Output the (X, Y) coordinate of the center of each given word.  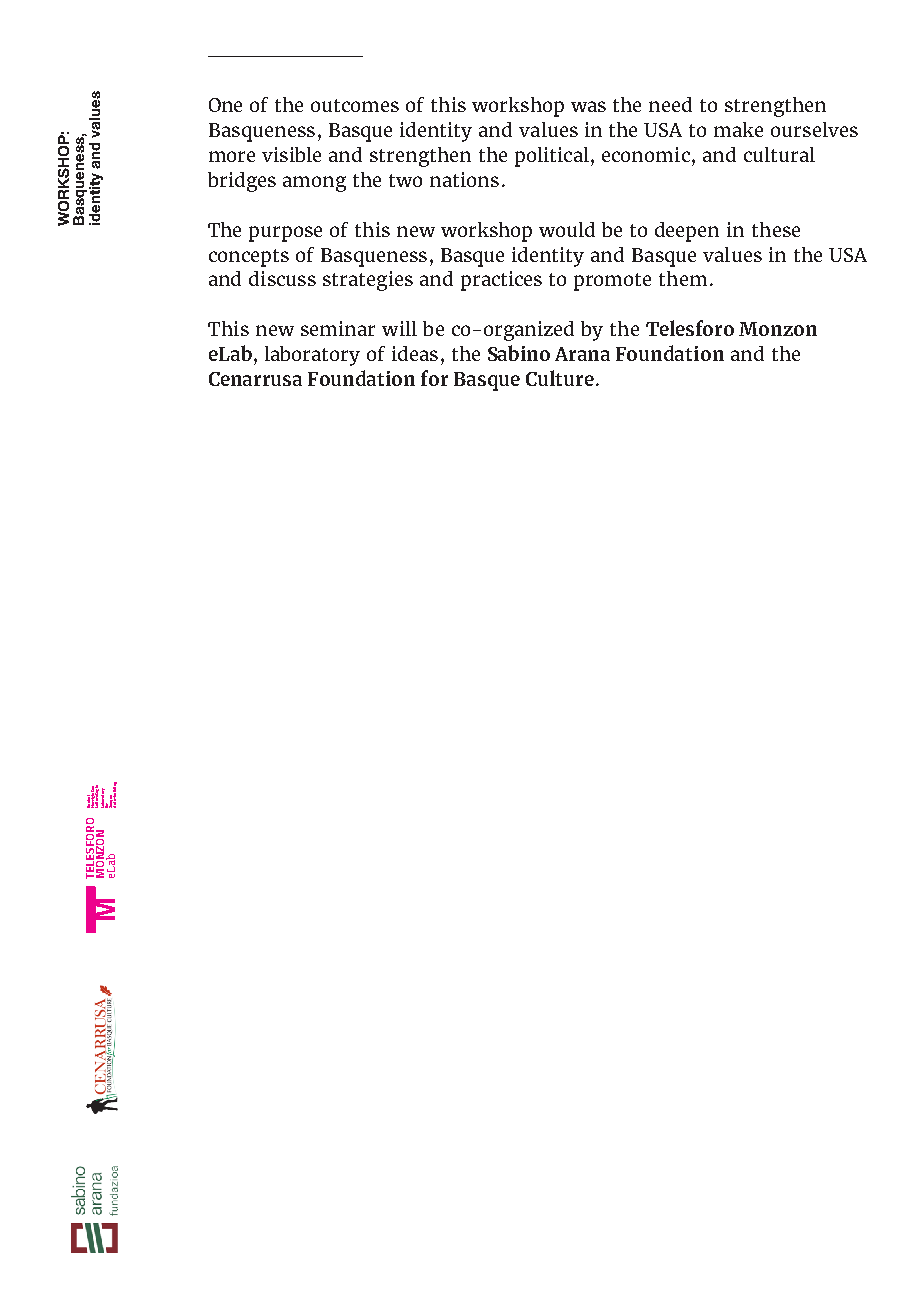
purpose (285, 234)
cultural (779, 154)
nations (464, 179)
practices (501, 281)
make (738, 129)
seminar (338, 328)
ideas (415, 353)
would (567, 229)
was (588, 106)
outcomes (355, 105)
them (683, 278)
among (314, 184)
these (776, 229)
